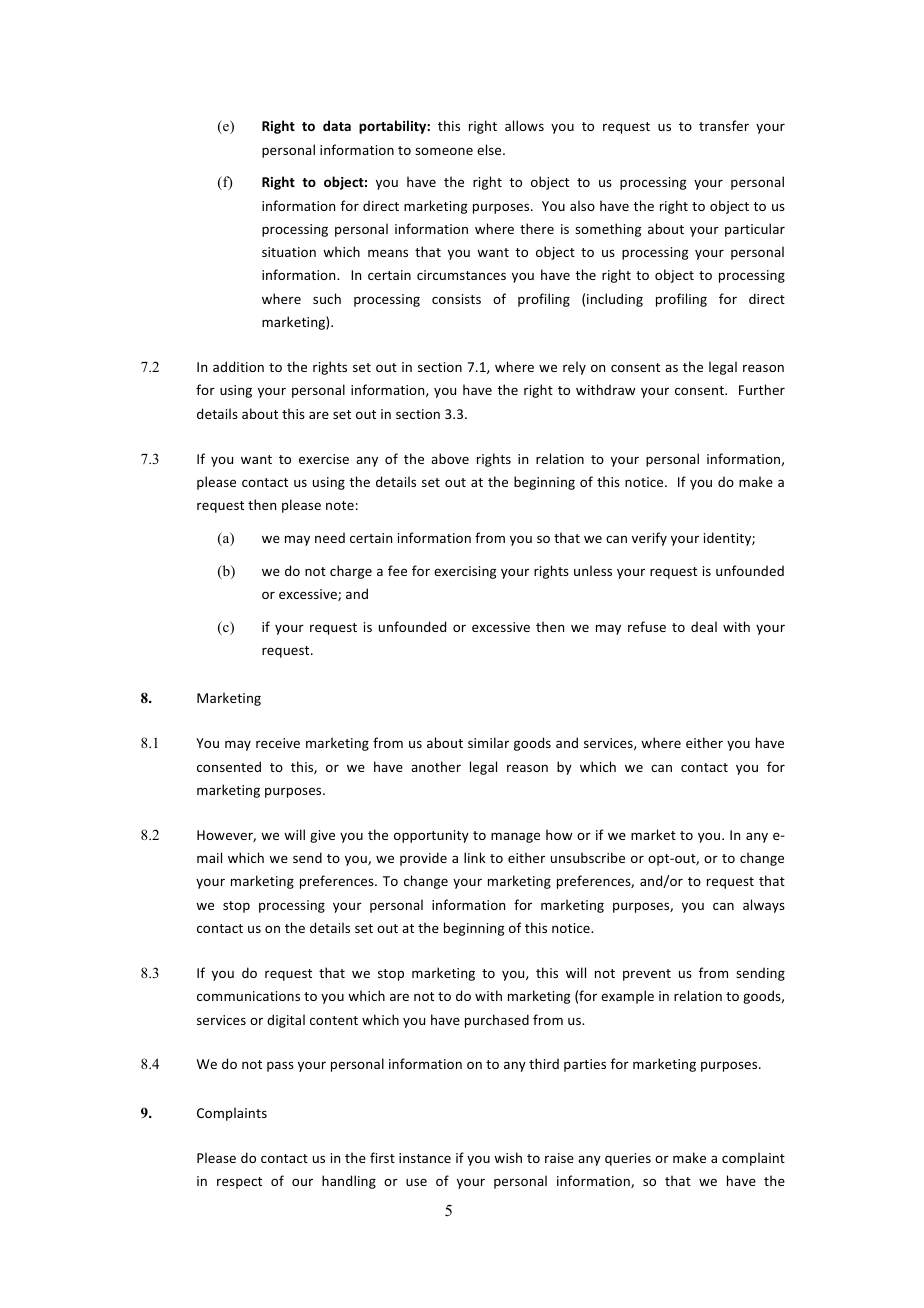 The width and height of the screenshot is (924, 1308). Describe the element at coordinates (450, 458) in the screenshot. I see `above` at that location.
